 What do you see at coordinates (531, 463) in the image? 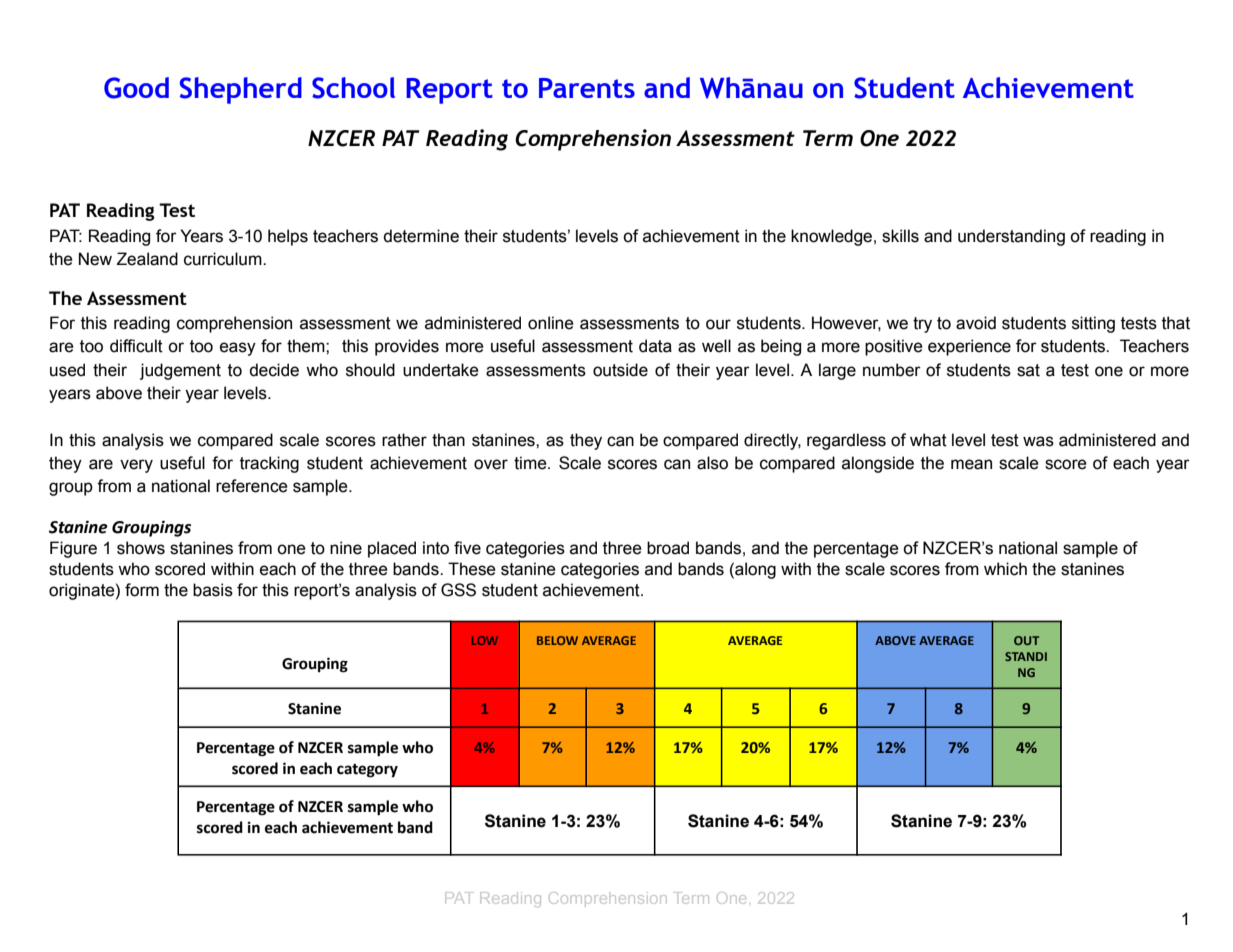
I see `time` at bounding box center [531, 463].
